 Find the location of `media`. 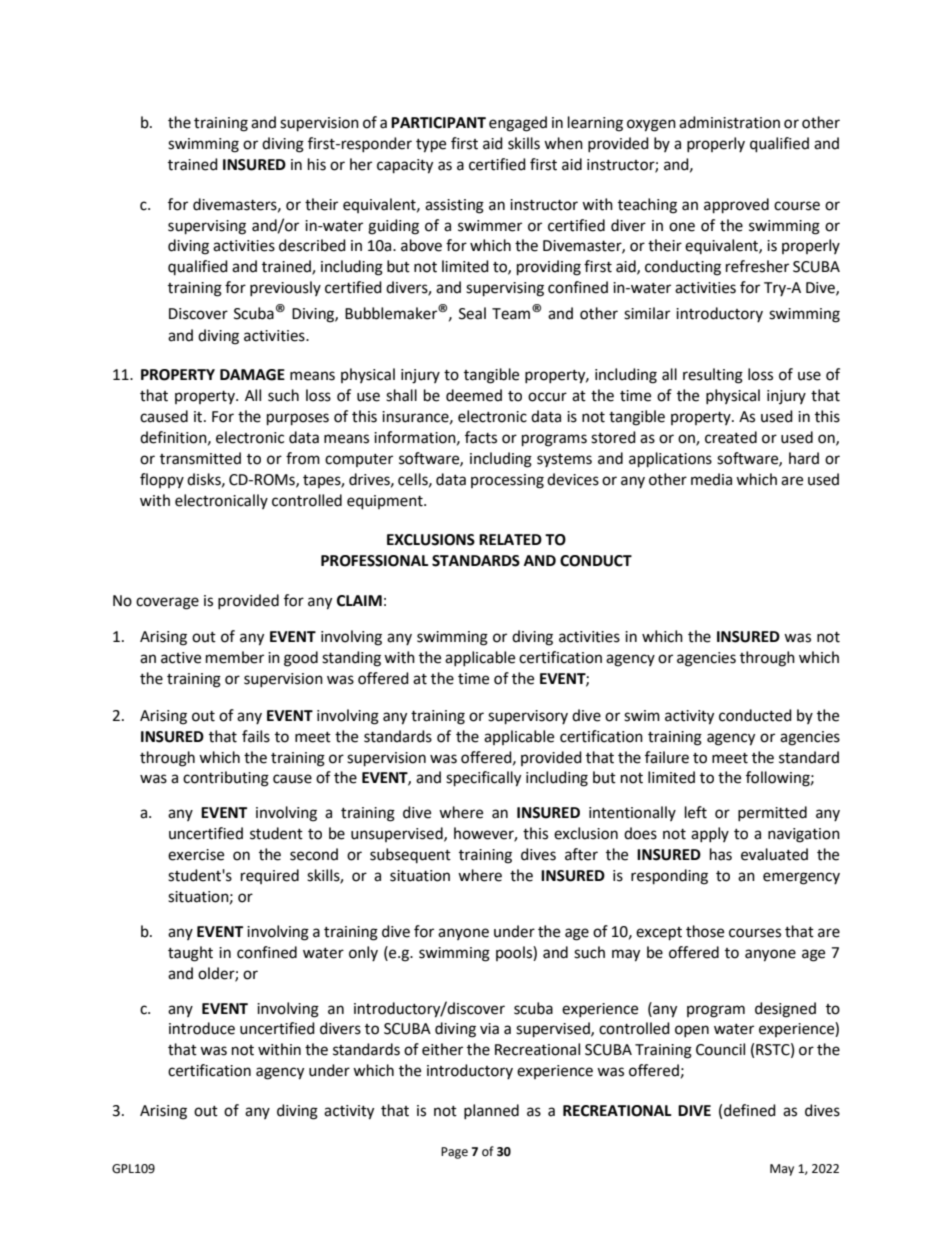

media is located at coordinates (711, 479).
